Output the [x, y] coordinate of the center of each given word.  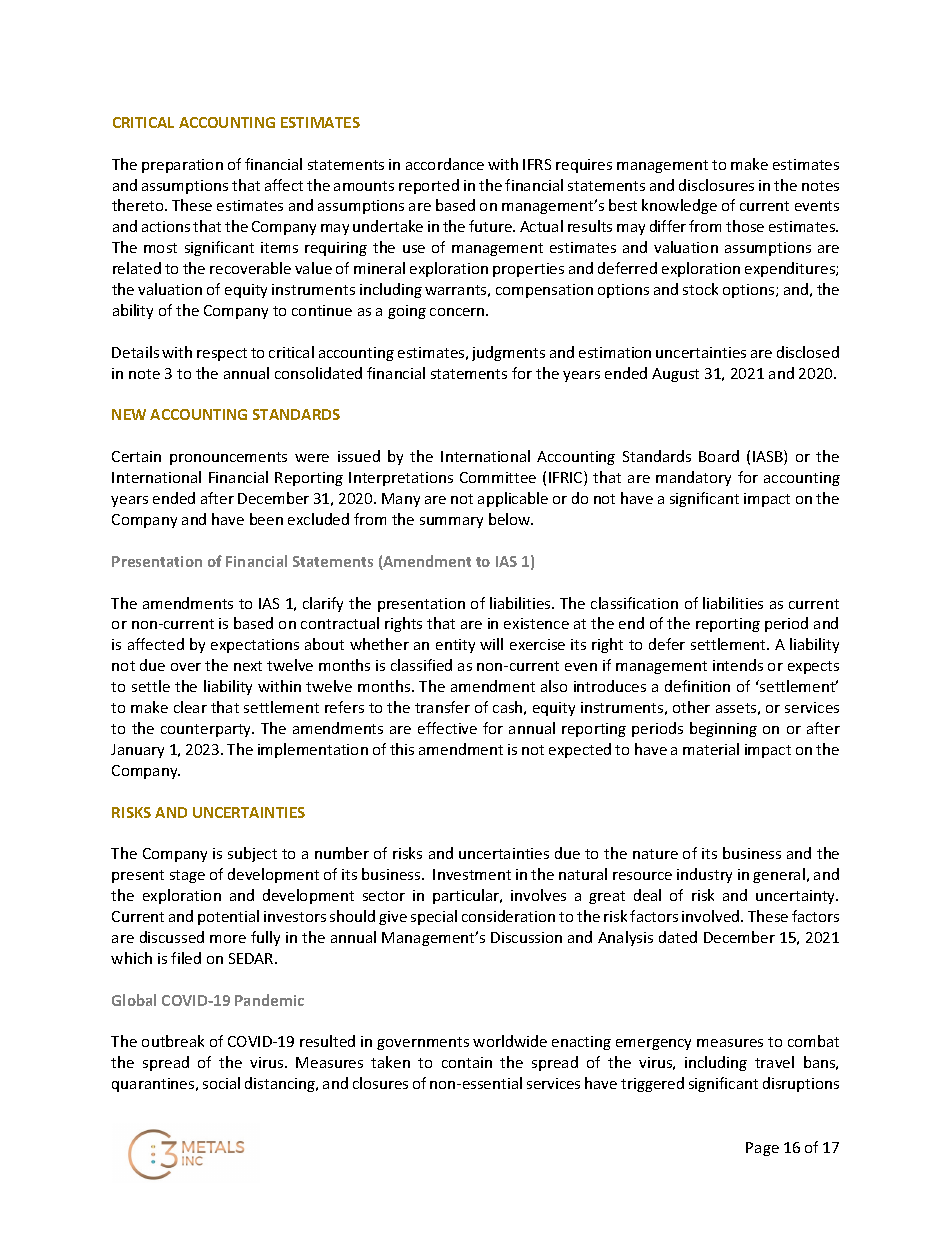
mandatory [693, 478]
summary [451, 522]
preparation [182, 166]
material [711, 749]
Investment [472, 874]
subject [252, 854]
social [221, 1083]
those [745, 226]
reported [429, 186]
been [266, 519]
